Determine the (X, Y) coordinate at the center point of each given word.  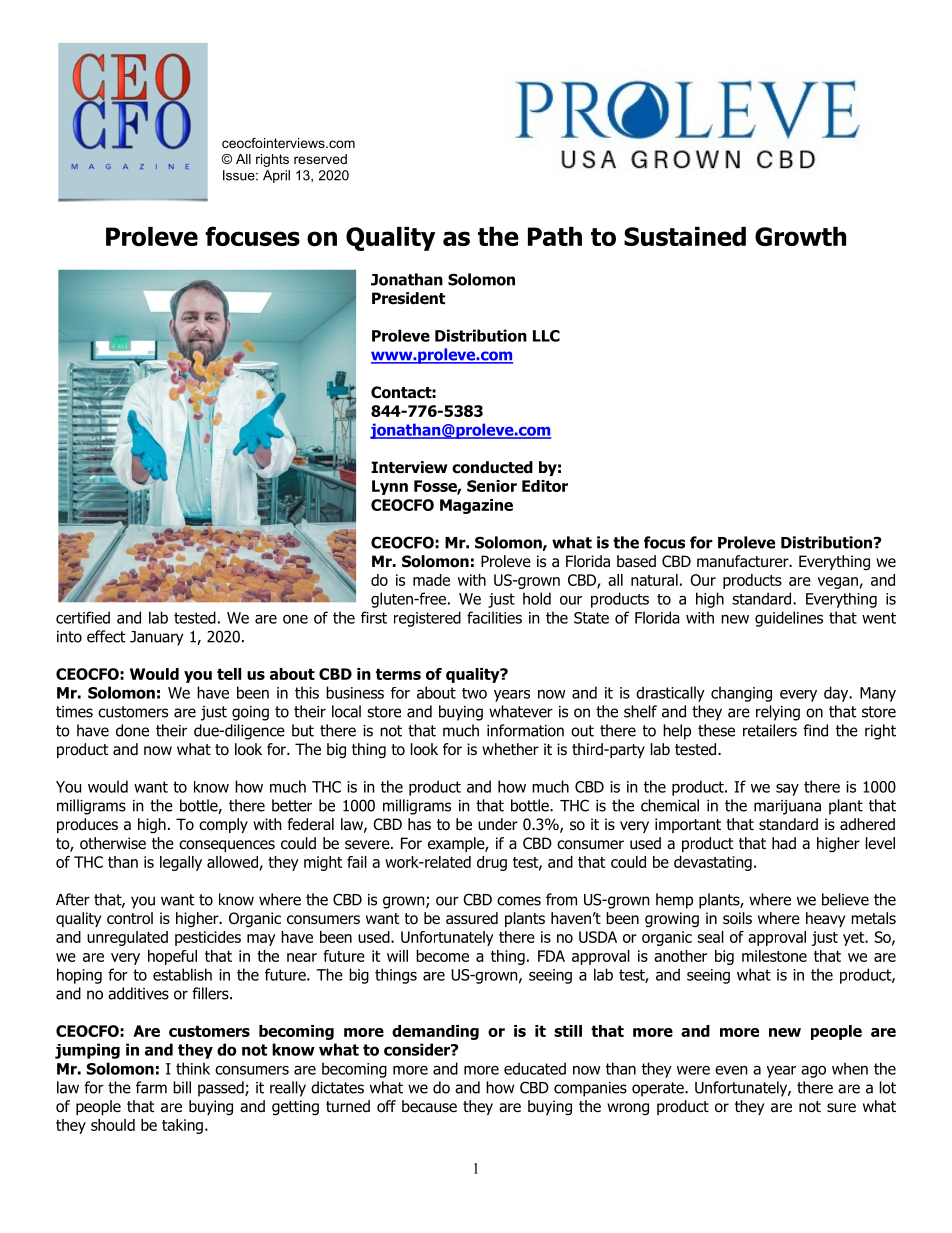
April (276, 176)
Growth (800, 236)
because (429, 1106)
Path (555, 236)
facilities (494, 617)
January (156, 638)
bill (182, 1087)
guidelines (789, 619)
